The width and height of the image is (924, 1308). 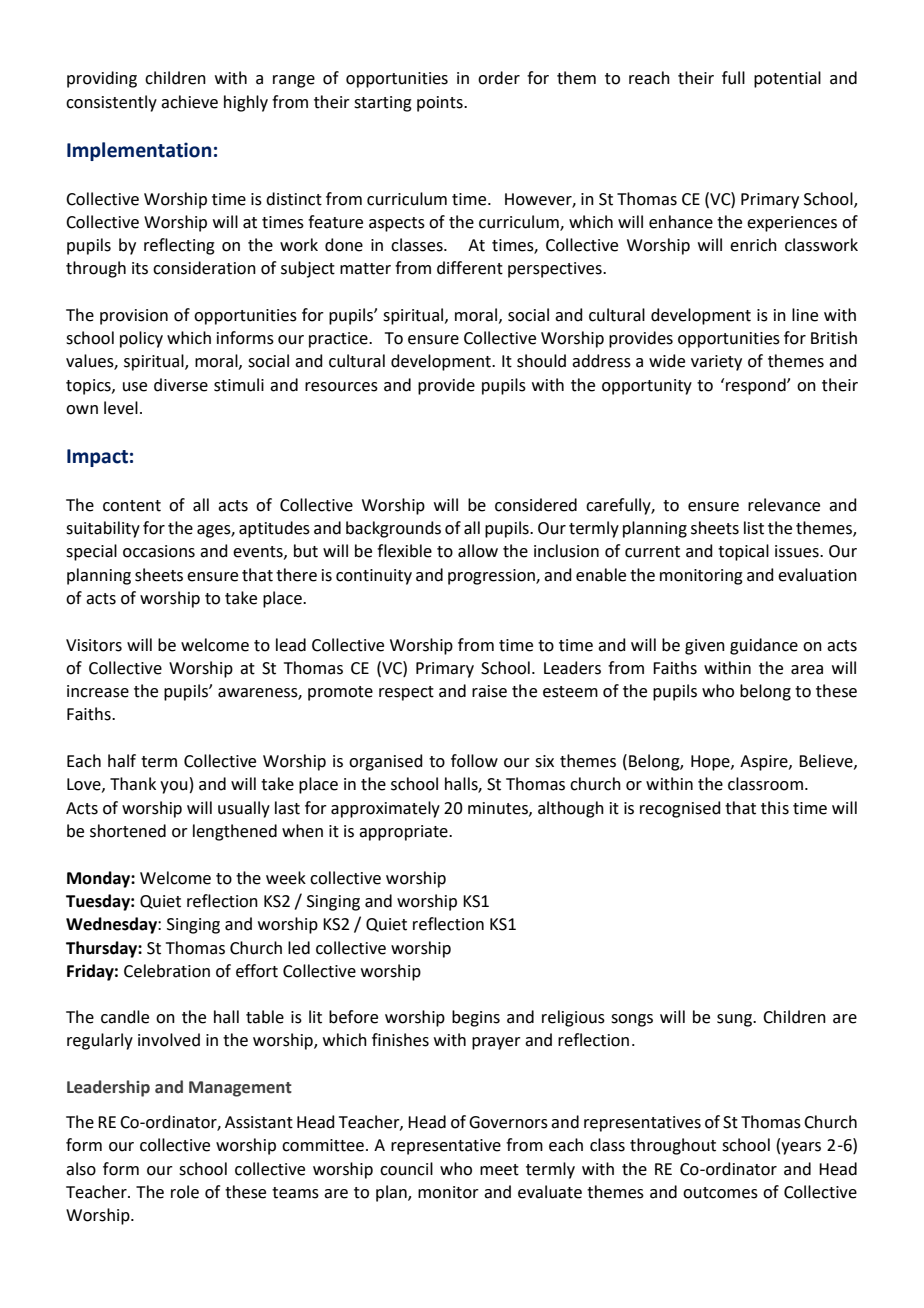 I want to click on Visitors, so click(x=94, y=645).
